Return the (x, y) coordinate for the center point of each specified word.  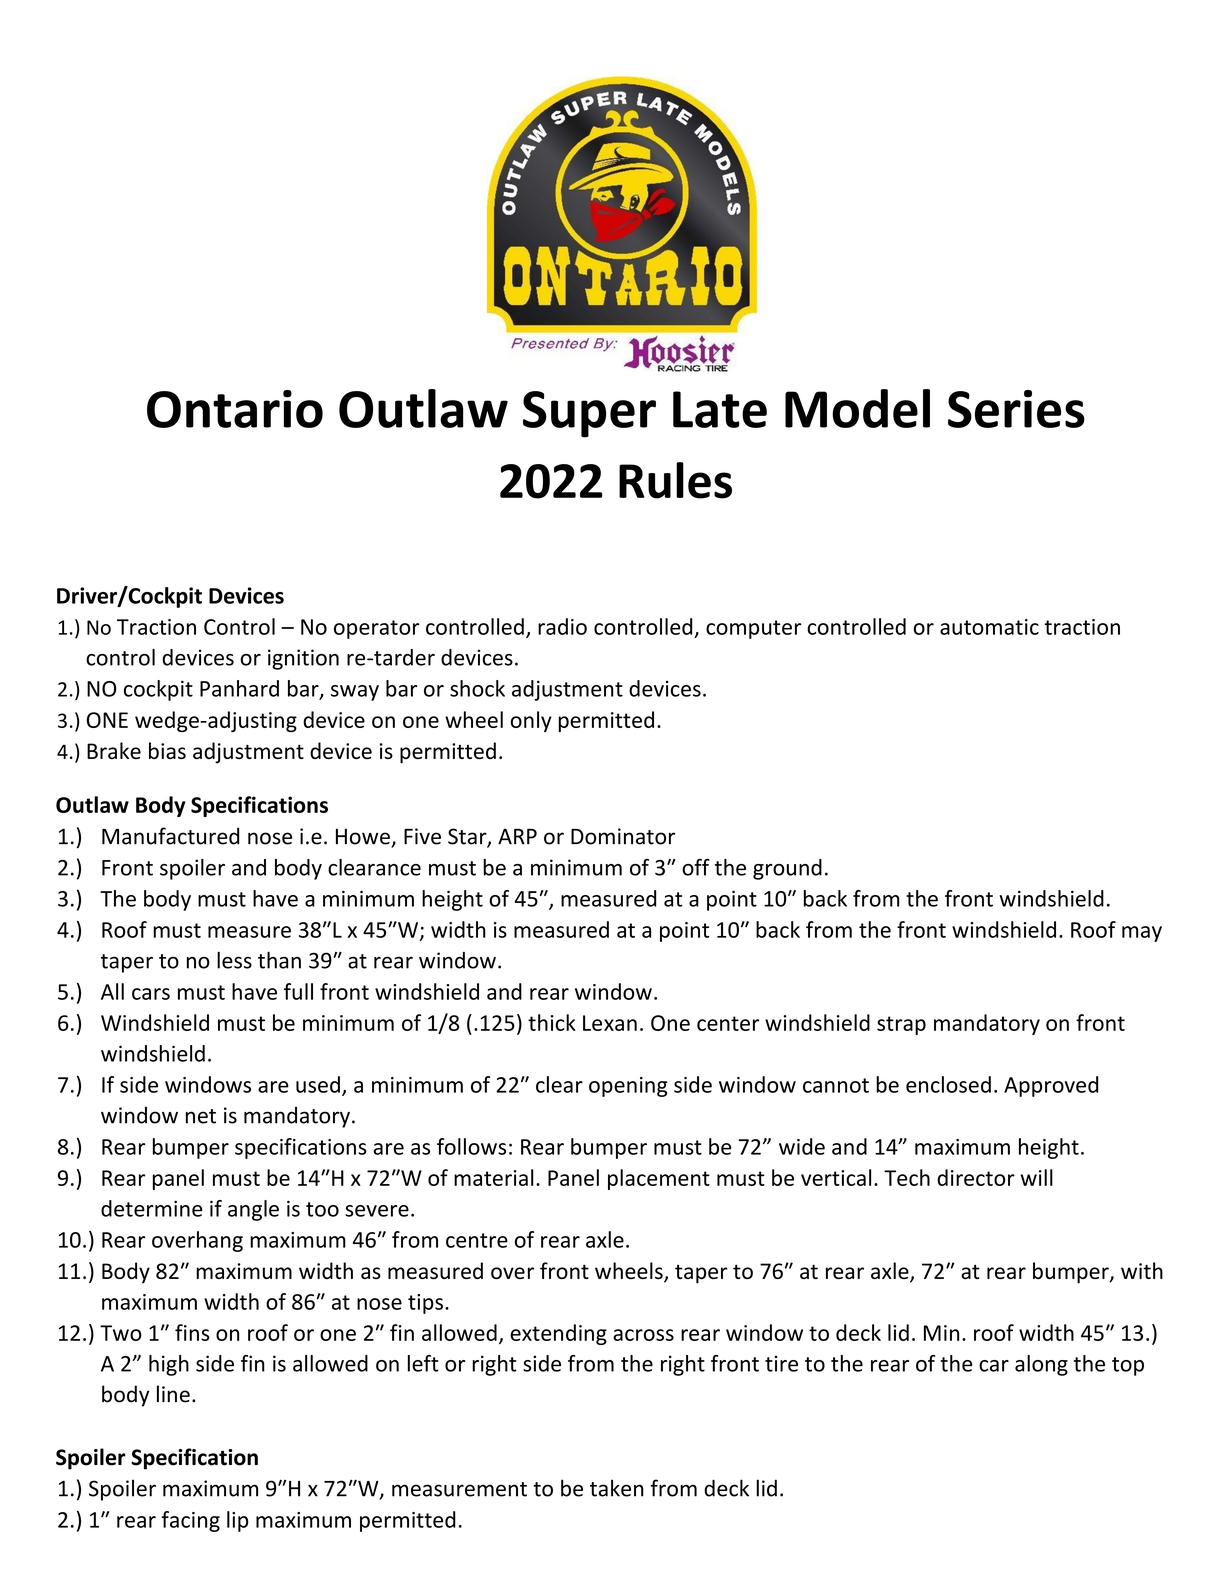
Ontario (235, 409)
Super (589, 414)
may (1142, 934)
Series (1016, 409)
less (234, 960)
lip (238, 1521)
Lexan (610, 1023)
